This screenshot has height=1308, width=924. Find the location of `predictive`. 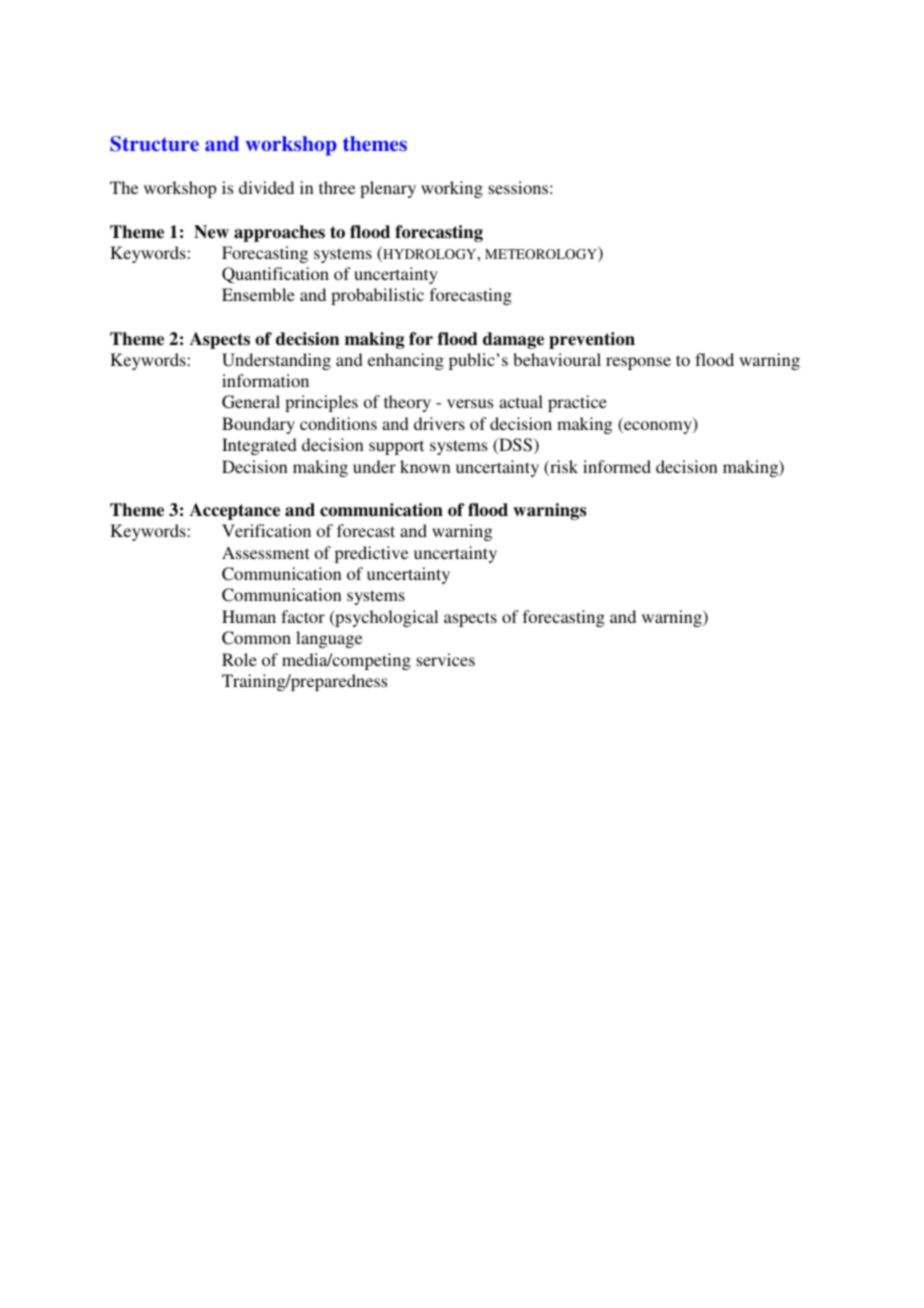

predictive is located at coordinates (371, 554).
